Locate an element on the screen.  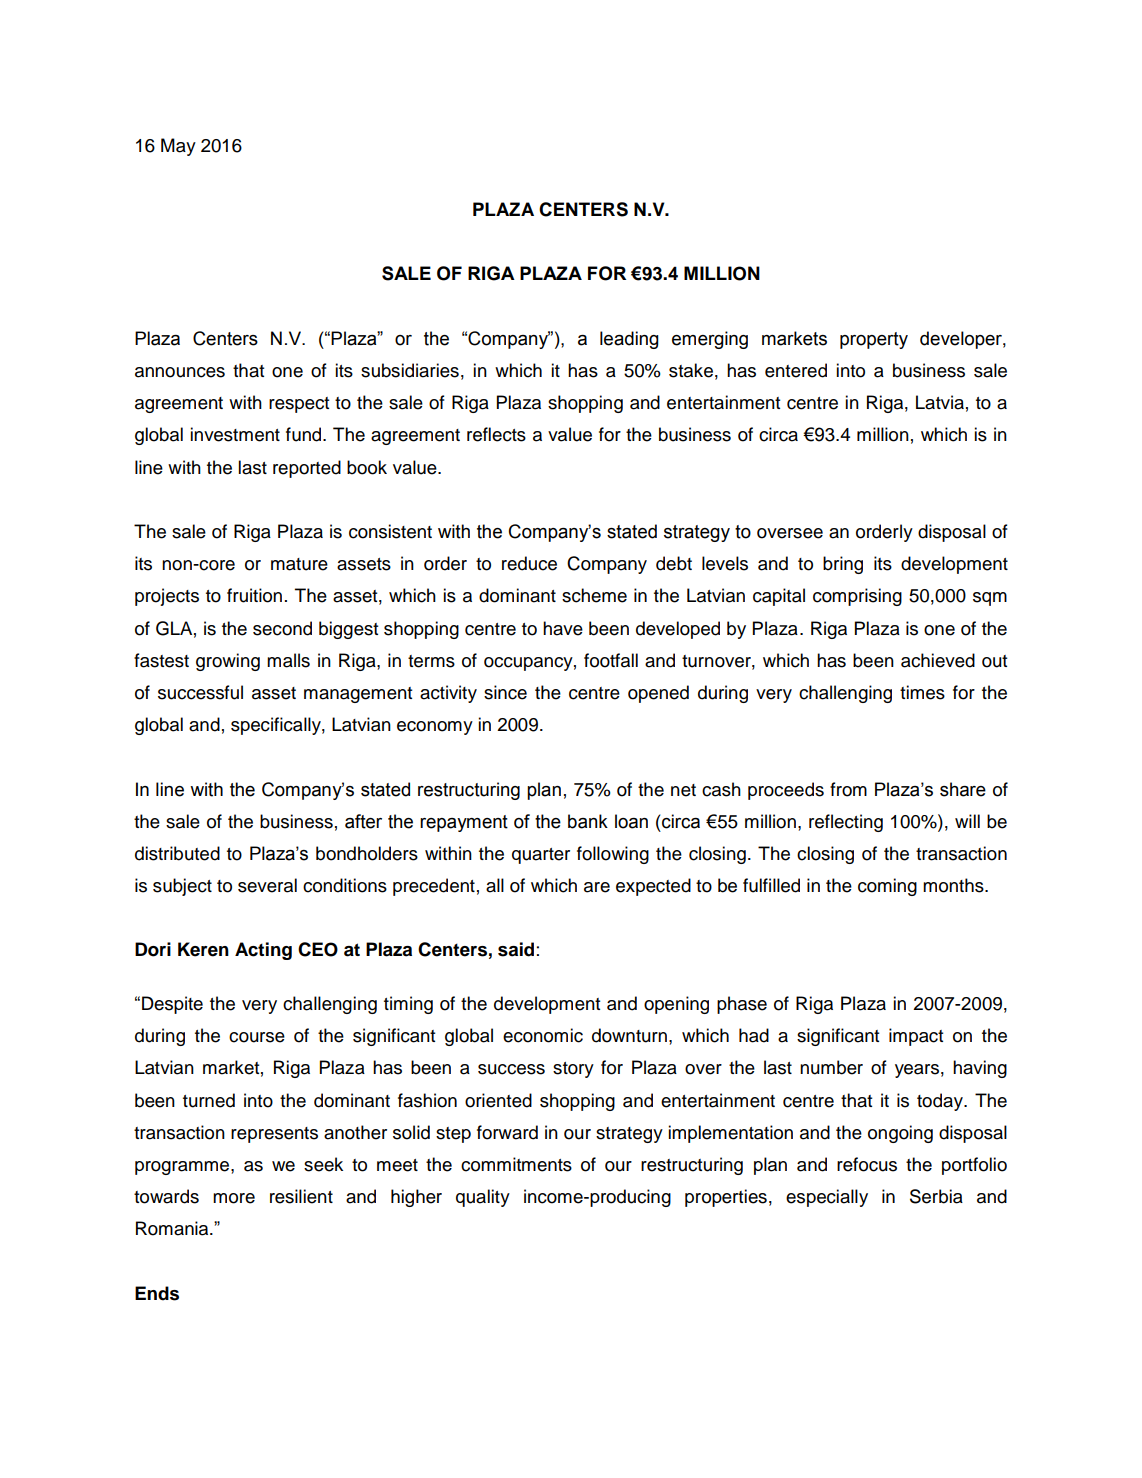
quality is located at coordinates (483, 1198).
